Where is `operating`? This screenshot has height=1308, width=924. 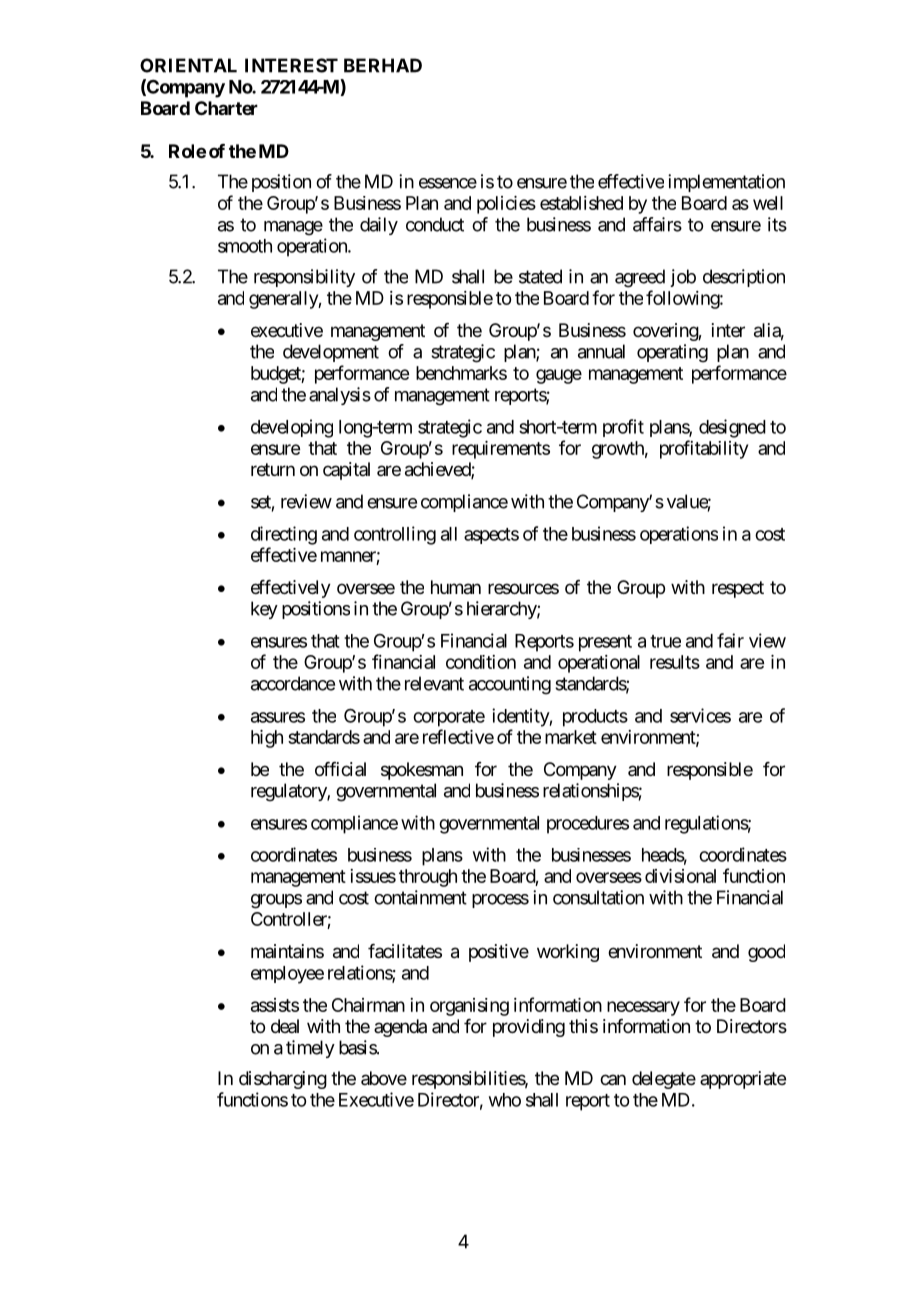
operating is located at coordinates (672, 353).
